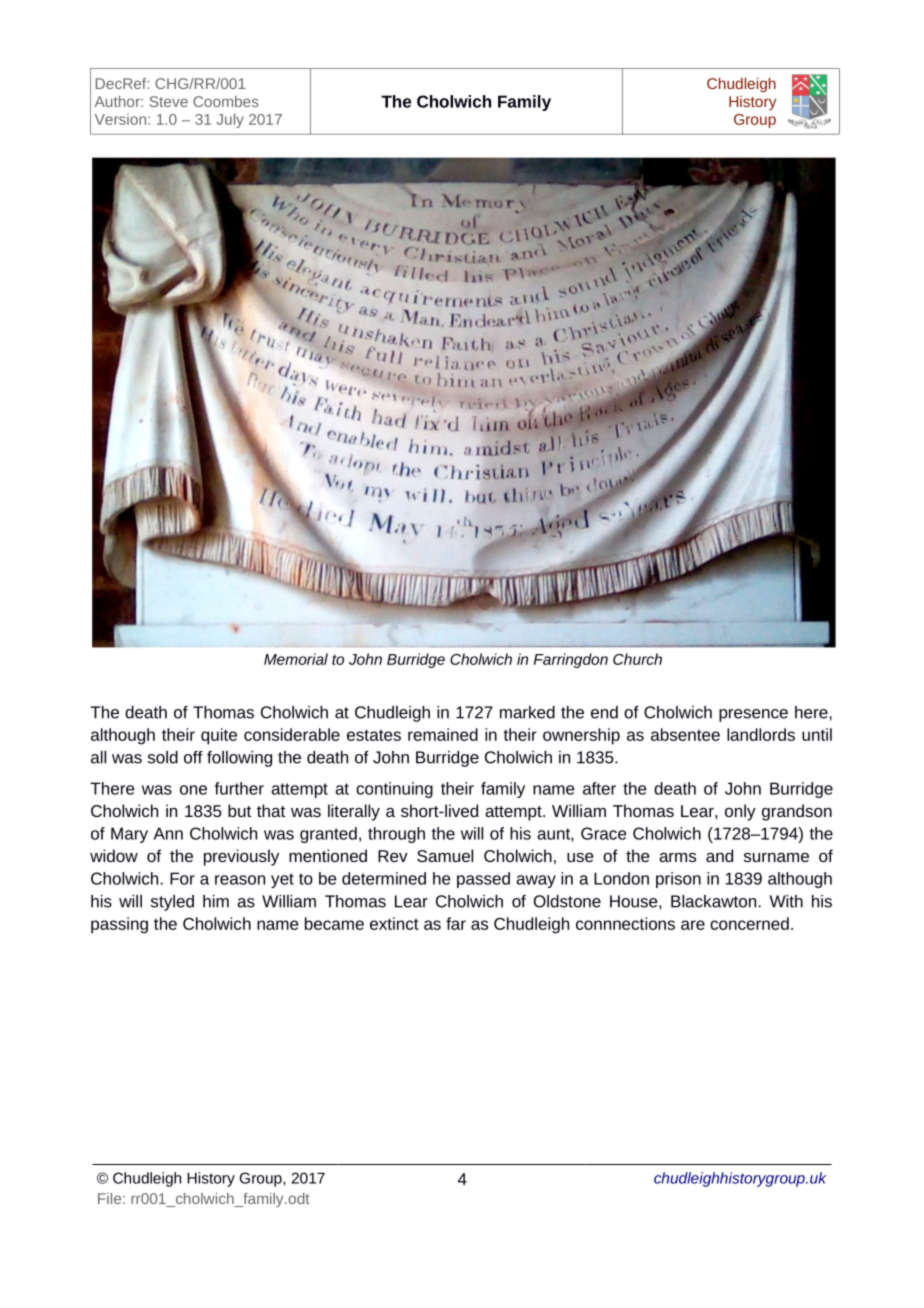 This document has width=924, height=1308. I want to click on Memorial, so click(296, 659).
